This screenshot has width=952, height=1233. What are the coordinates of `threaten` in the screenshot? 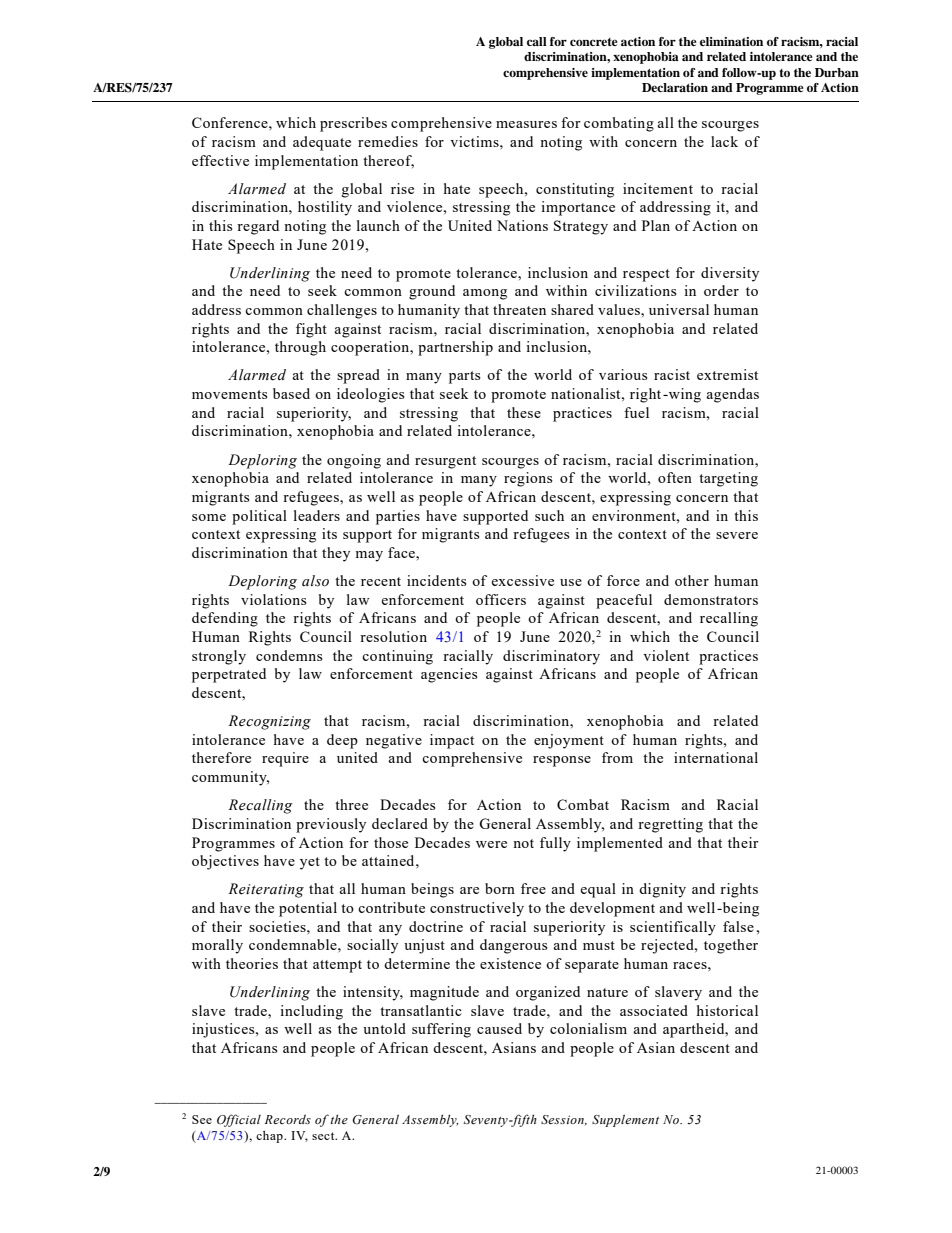 It's located at (519, 309).
